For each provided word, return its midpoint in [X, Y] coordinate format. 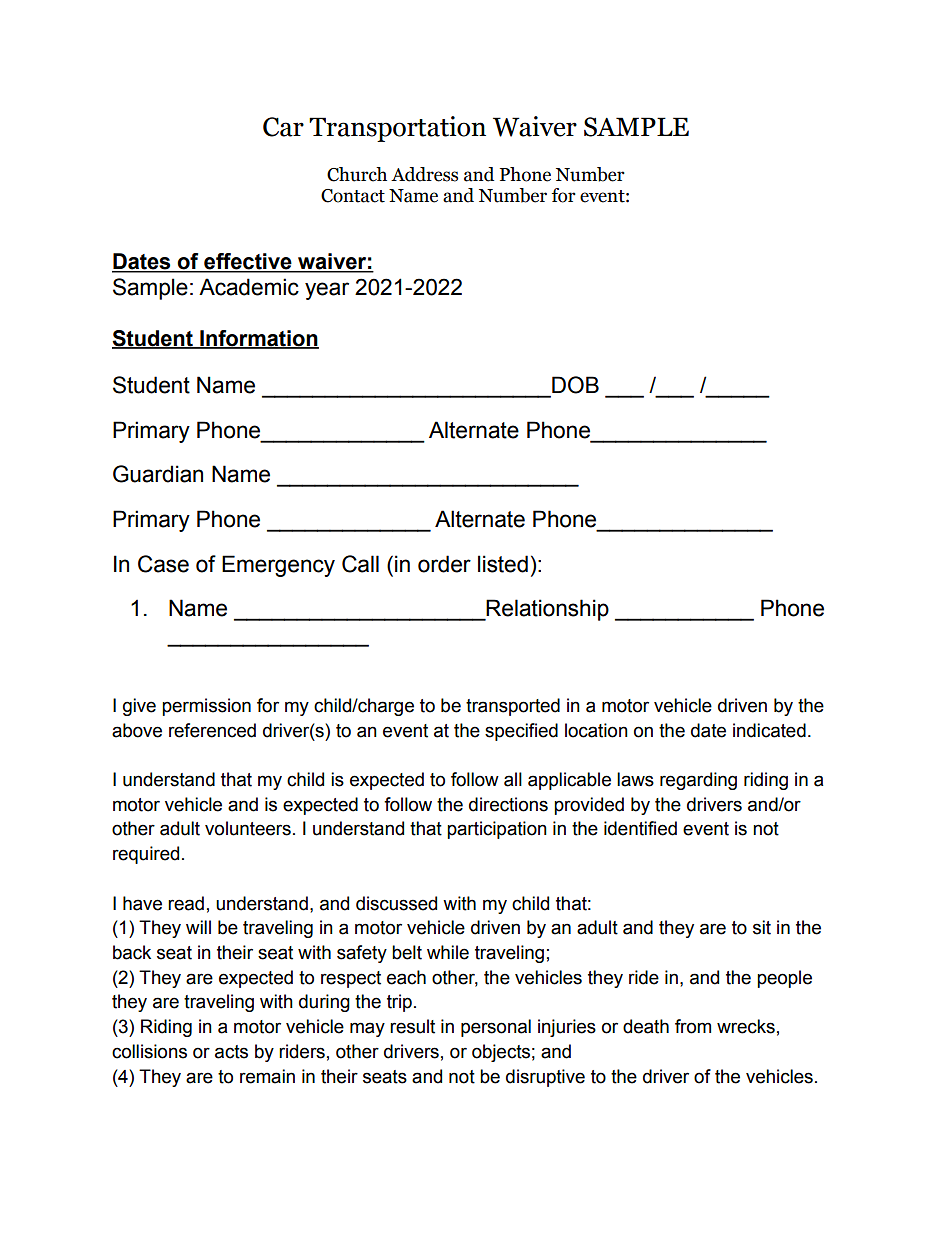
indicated [769, 730]
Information [258, 339]
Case [163, 564]
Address [424, 174]
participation [497, 830]
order [444, 564]
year [327, 291]
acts [231, 1052]
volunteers [248, 828]
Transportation [397, 129]
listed [503, 564]
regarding [698, 781]
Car [283, 127]
